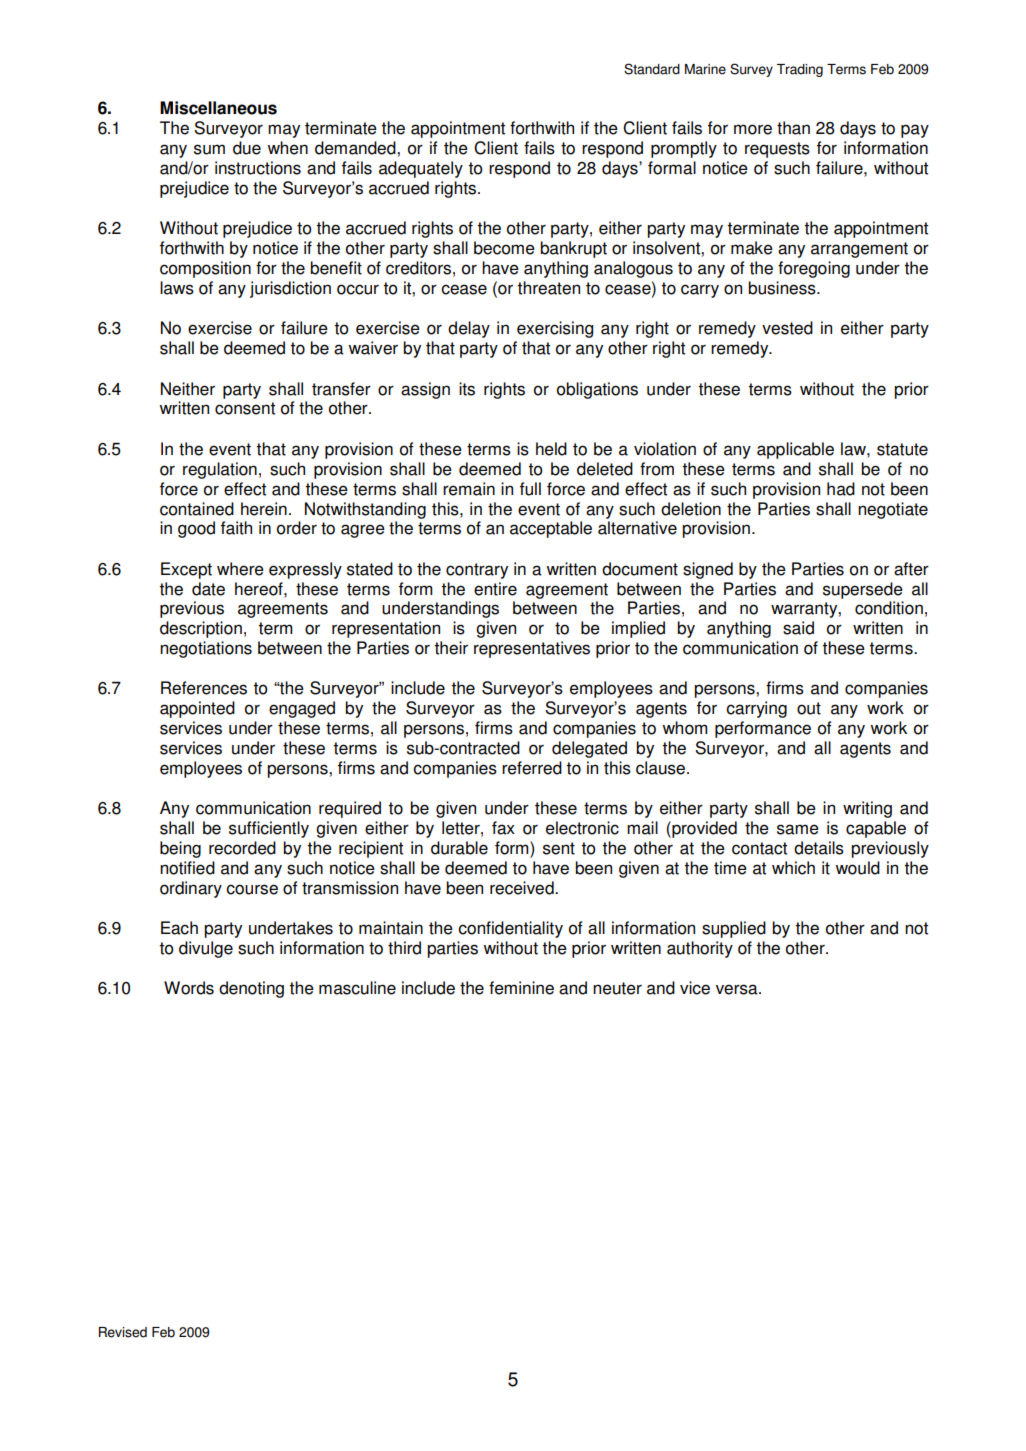 This screenshot has height=1451, width=1026. I want to click on versa, so click(738, 989).
